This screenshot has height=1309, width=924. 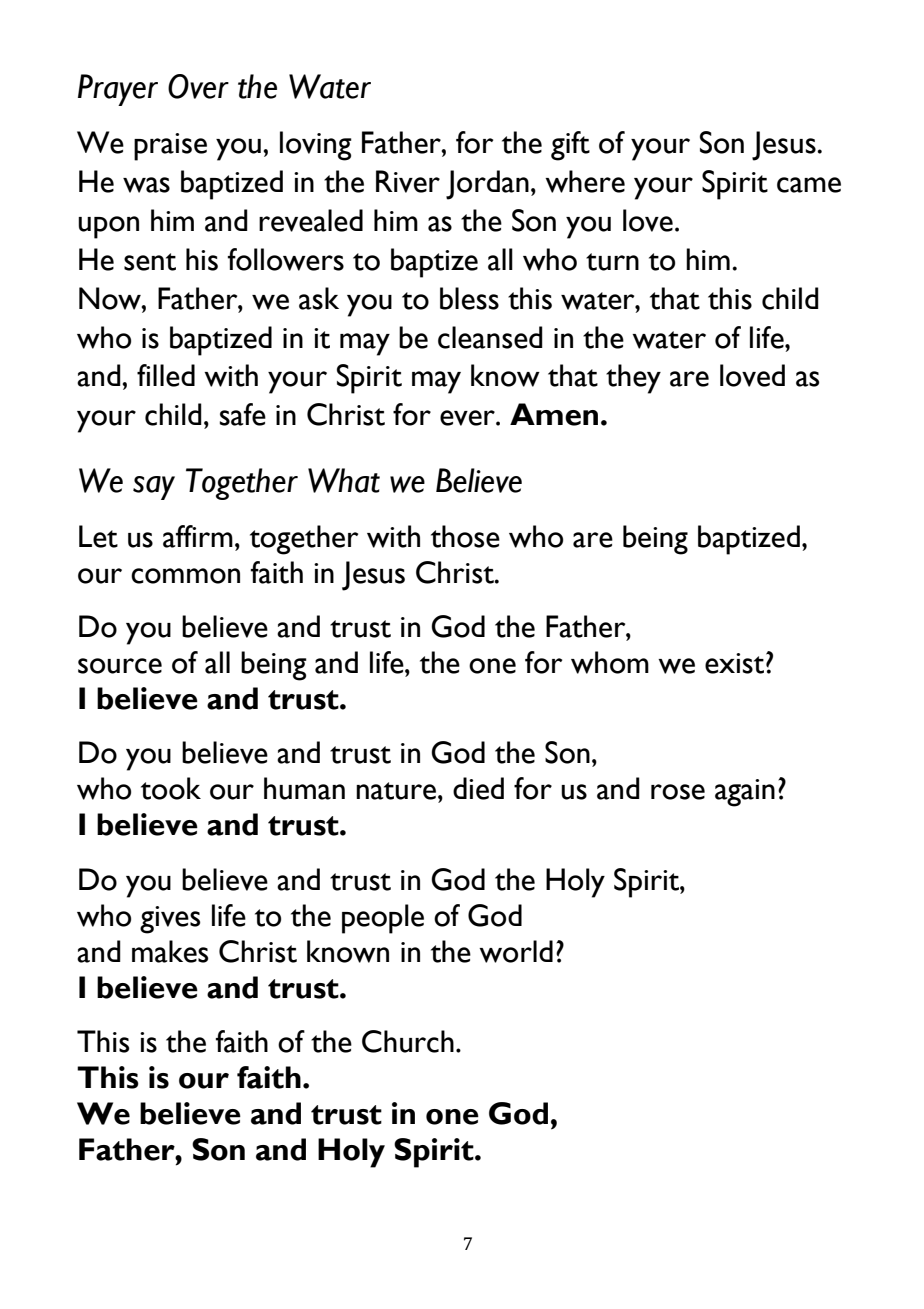 What do you see at coordinates (170, 951) in the screenshot?
I see `makes` at bounding box center [170, 951].
